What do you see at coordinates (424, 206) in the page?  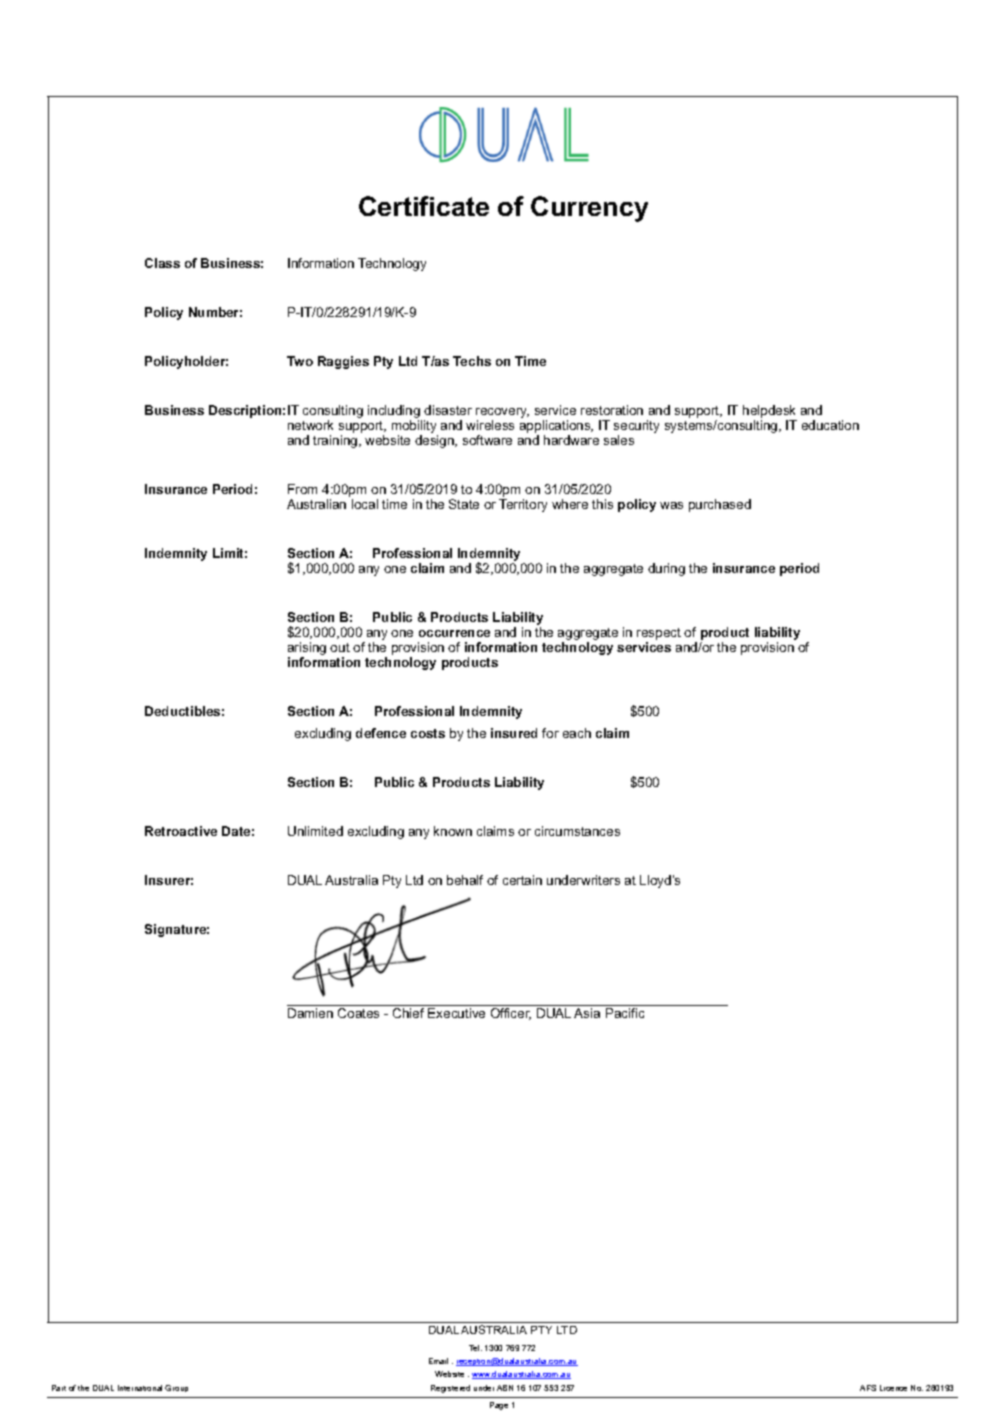 I see `Certificate` at bounding box center [424, 206].
